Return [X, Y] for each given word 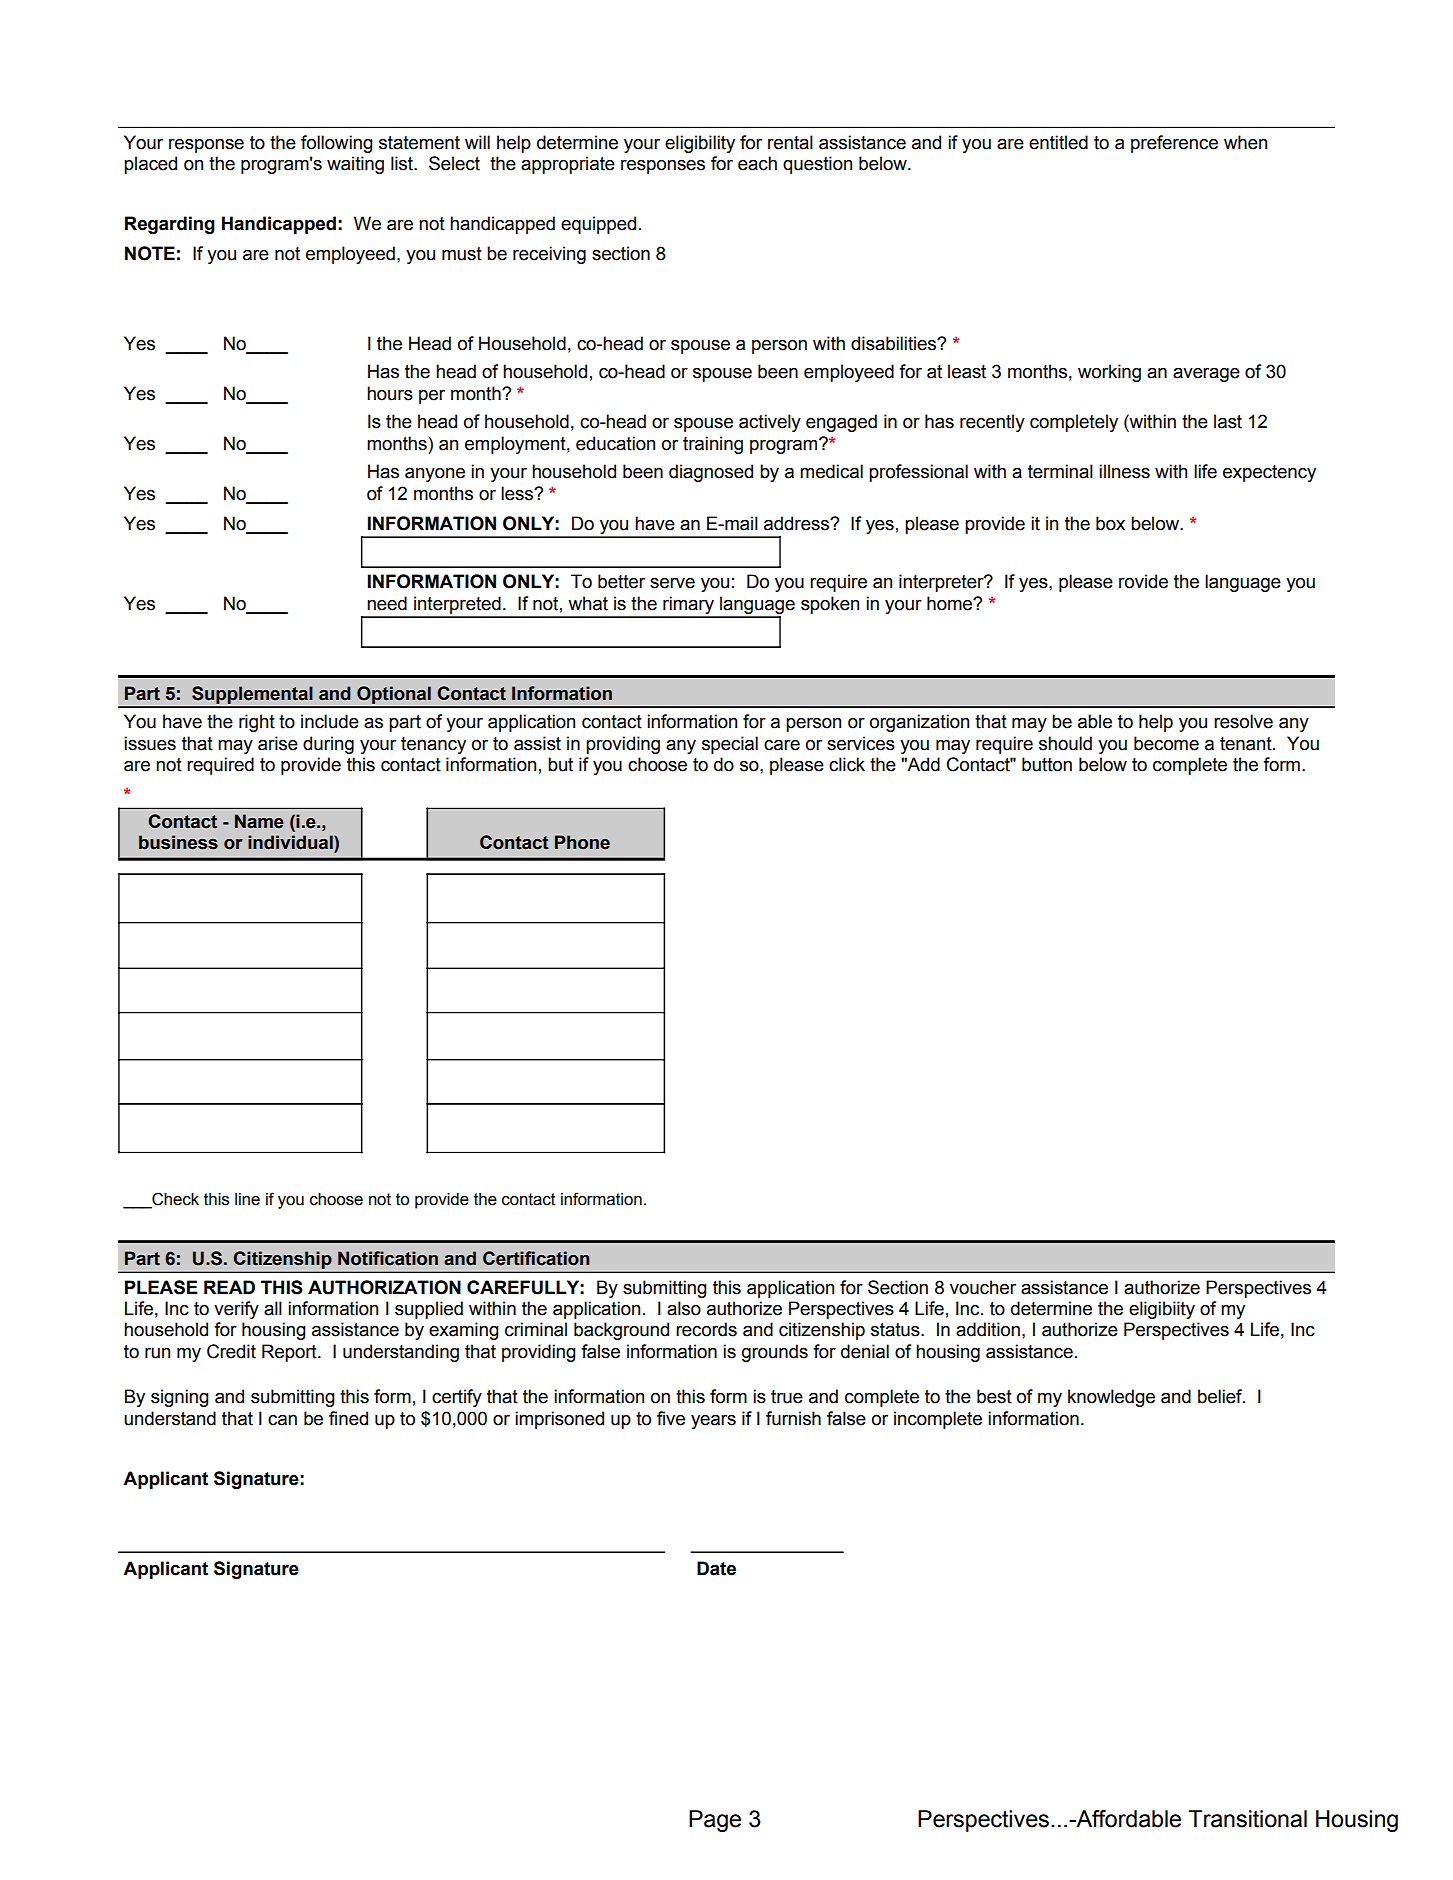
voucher [983, 1287]
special [730, 745]
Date [716, 1568]
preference [1174, 144]
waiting [355, 165]
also [684, 1308]
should [1065, 743]
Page [715, 1821]
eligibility [700, 144]
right [257, 723]
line [247, 1199]
